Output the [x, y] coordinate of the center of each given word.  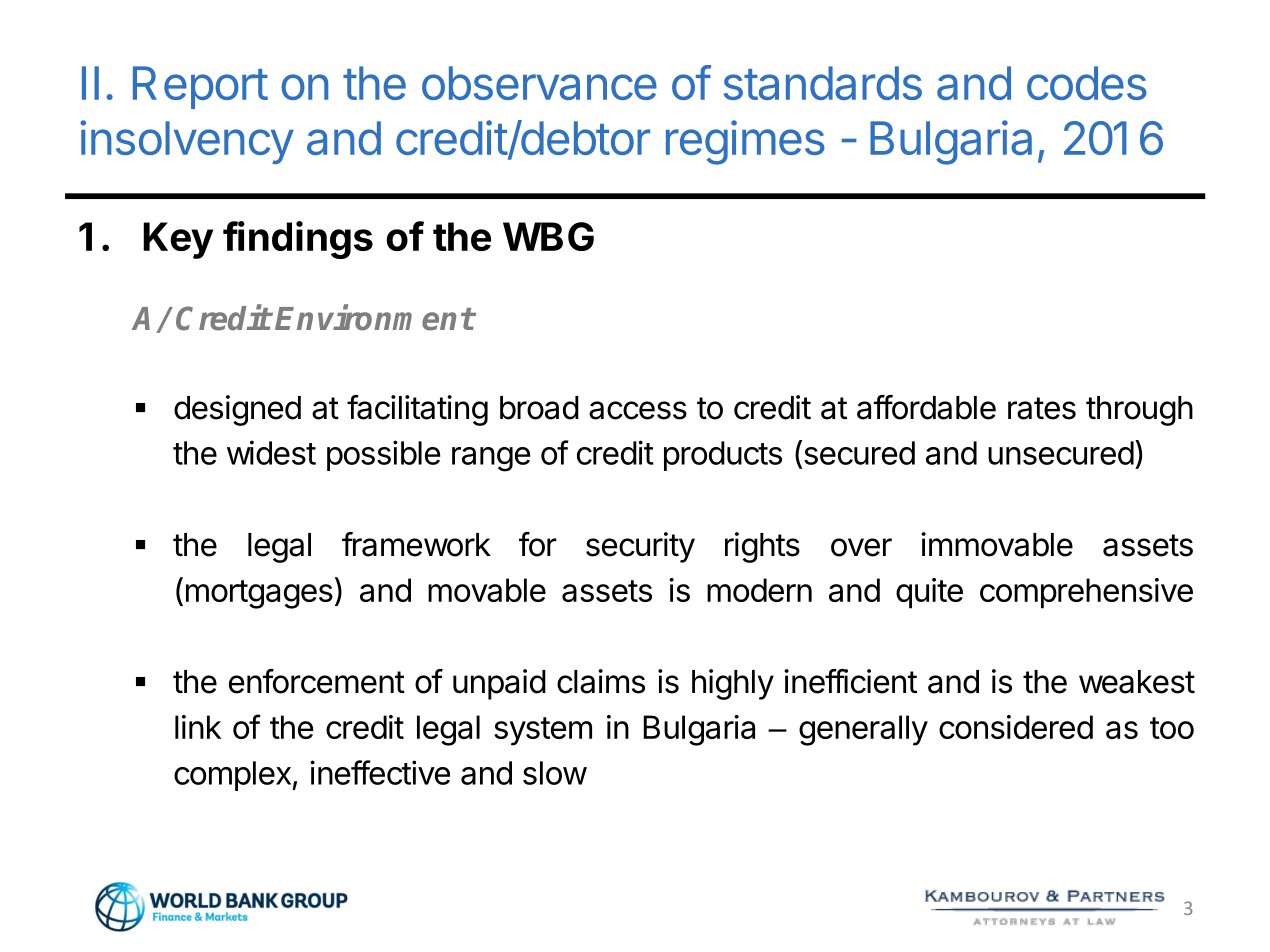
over [861, 547]
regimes [745, 142]
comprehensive [1086, 593]
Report [200, 87]
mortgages [259, 594]
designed [237, 410]
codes [1087, 83]
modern [759, 590]
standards [823, 83]
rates [1042, 408]
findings [298, 240]
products [723, 456]
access [638, 410]
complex [232, 776]
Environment [374, 318]
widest [271, 452]
